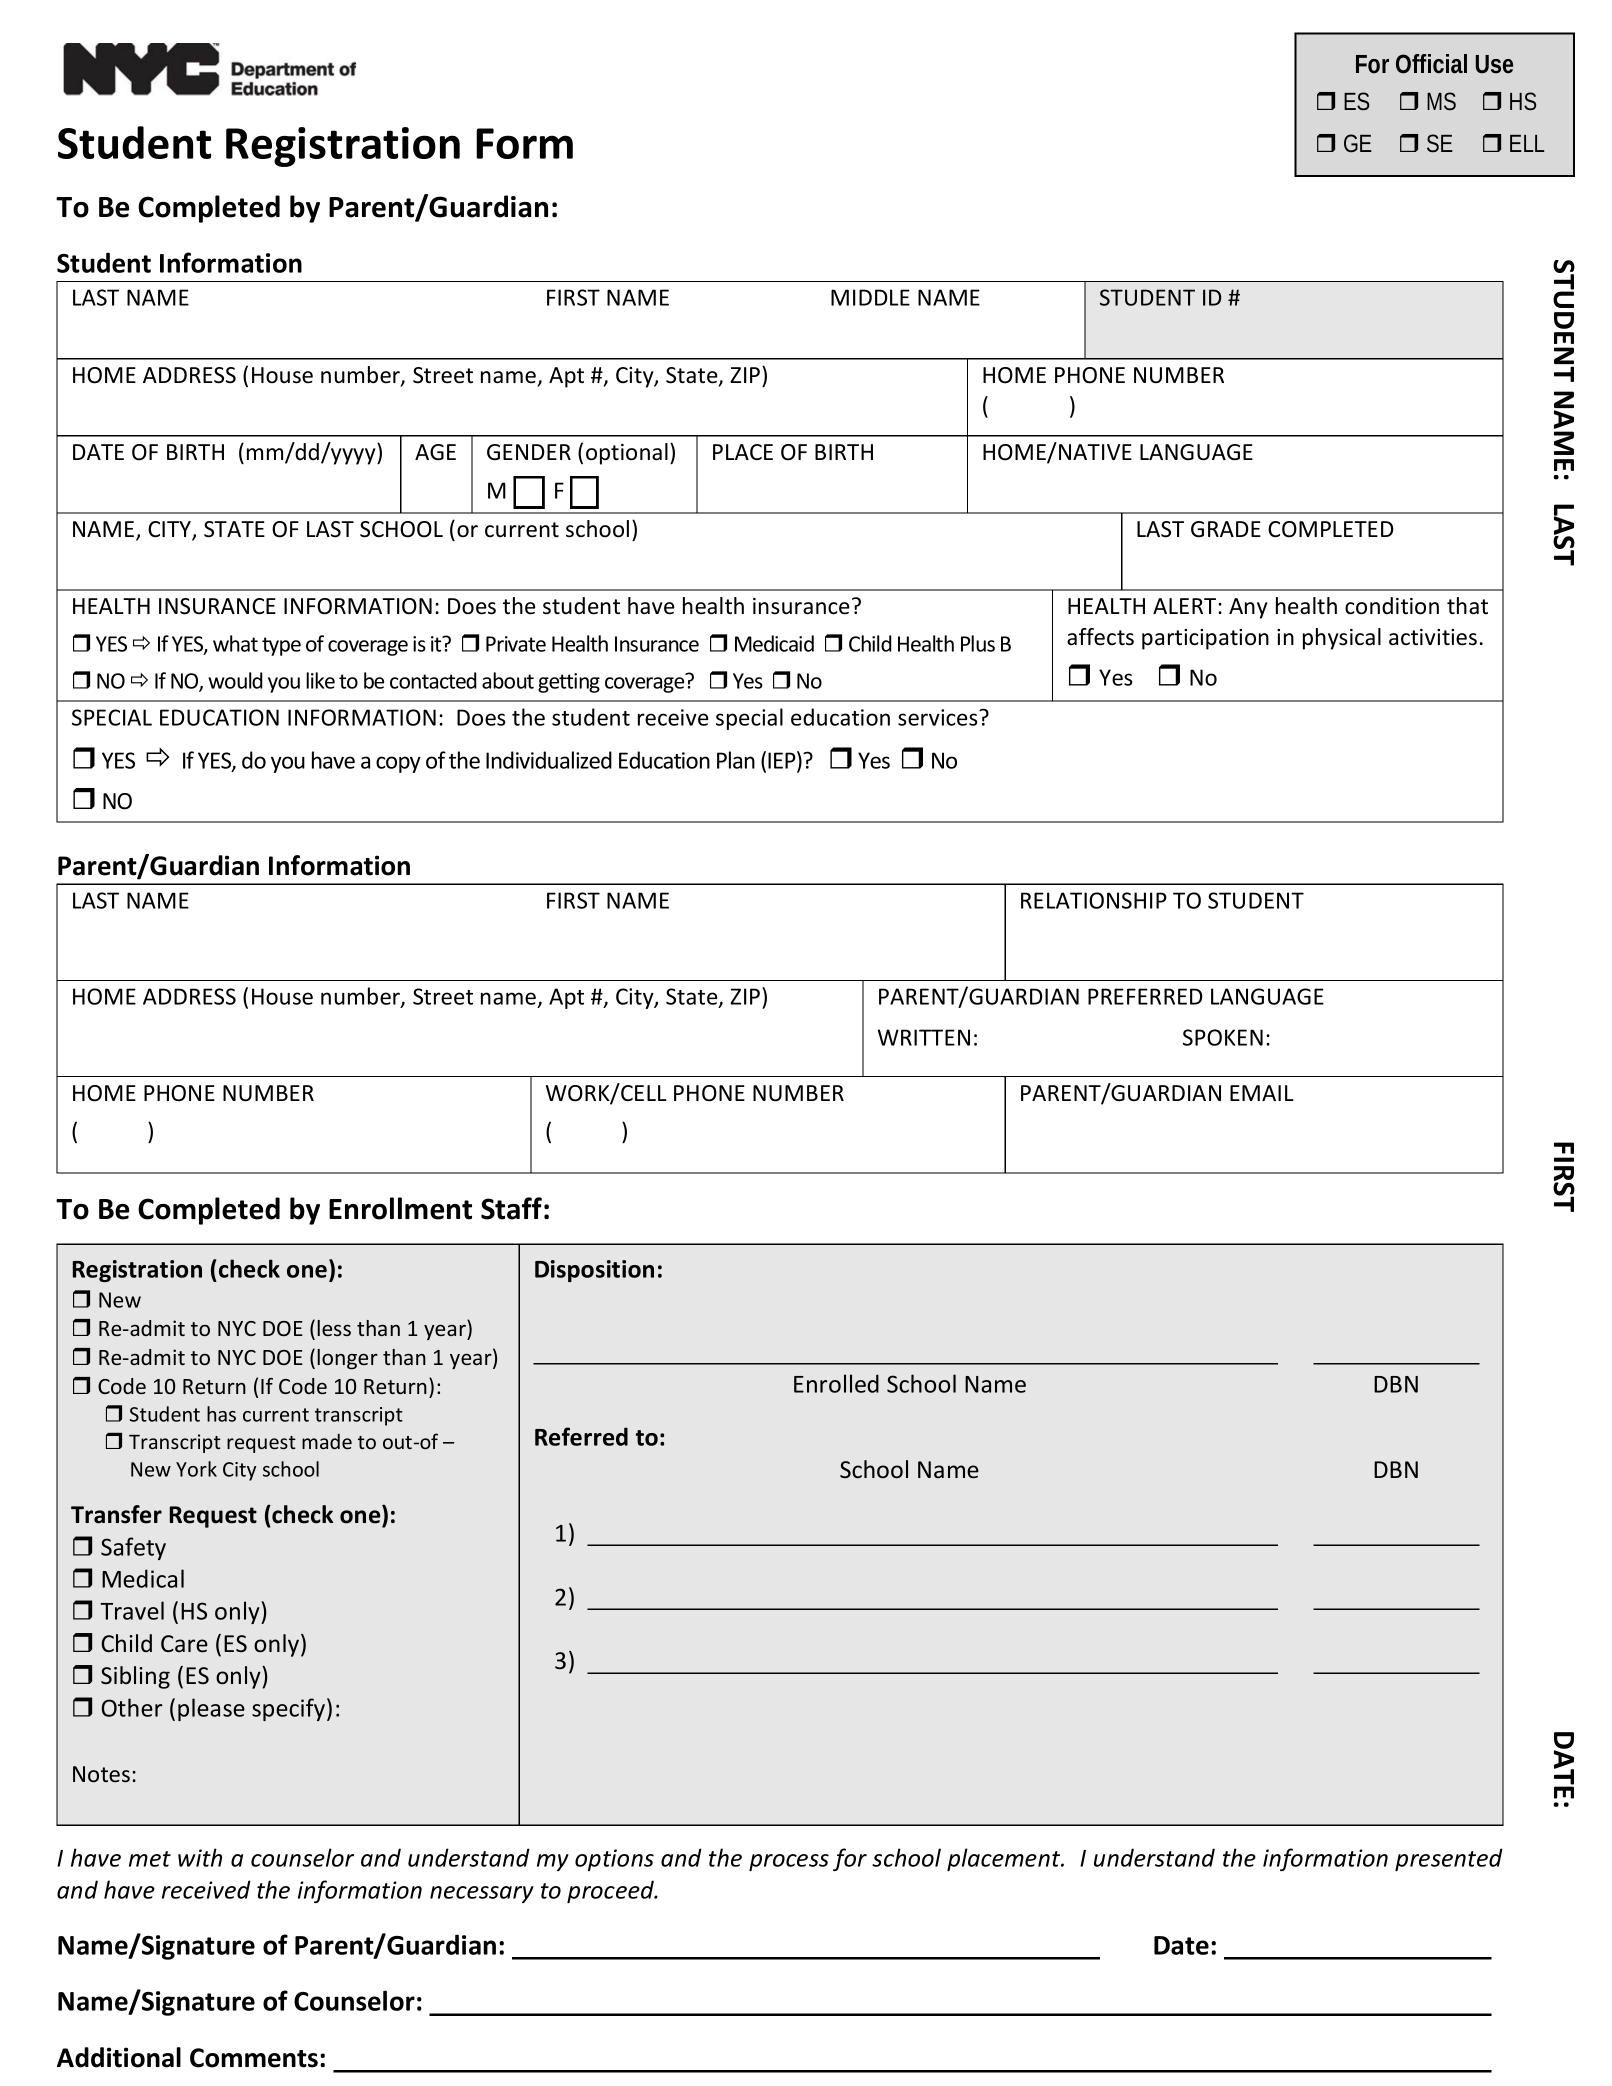 The width and height of the screenshot is (1612, 2086). I want to click on GENDER, so click(529, 452).
